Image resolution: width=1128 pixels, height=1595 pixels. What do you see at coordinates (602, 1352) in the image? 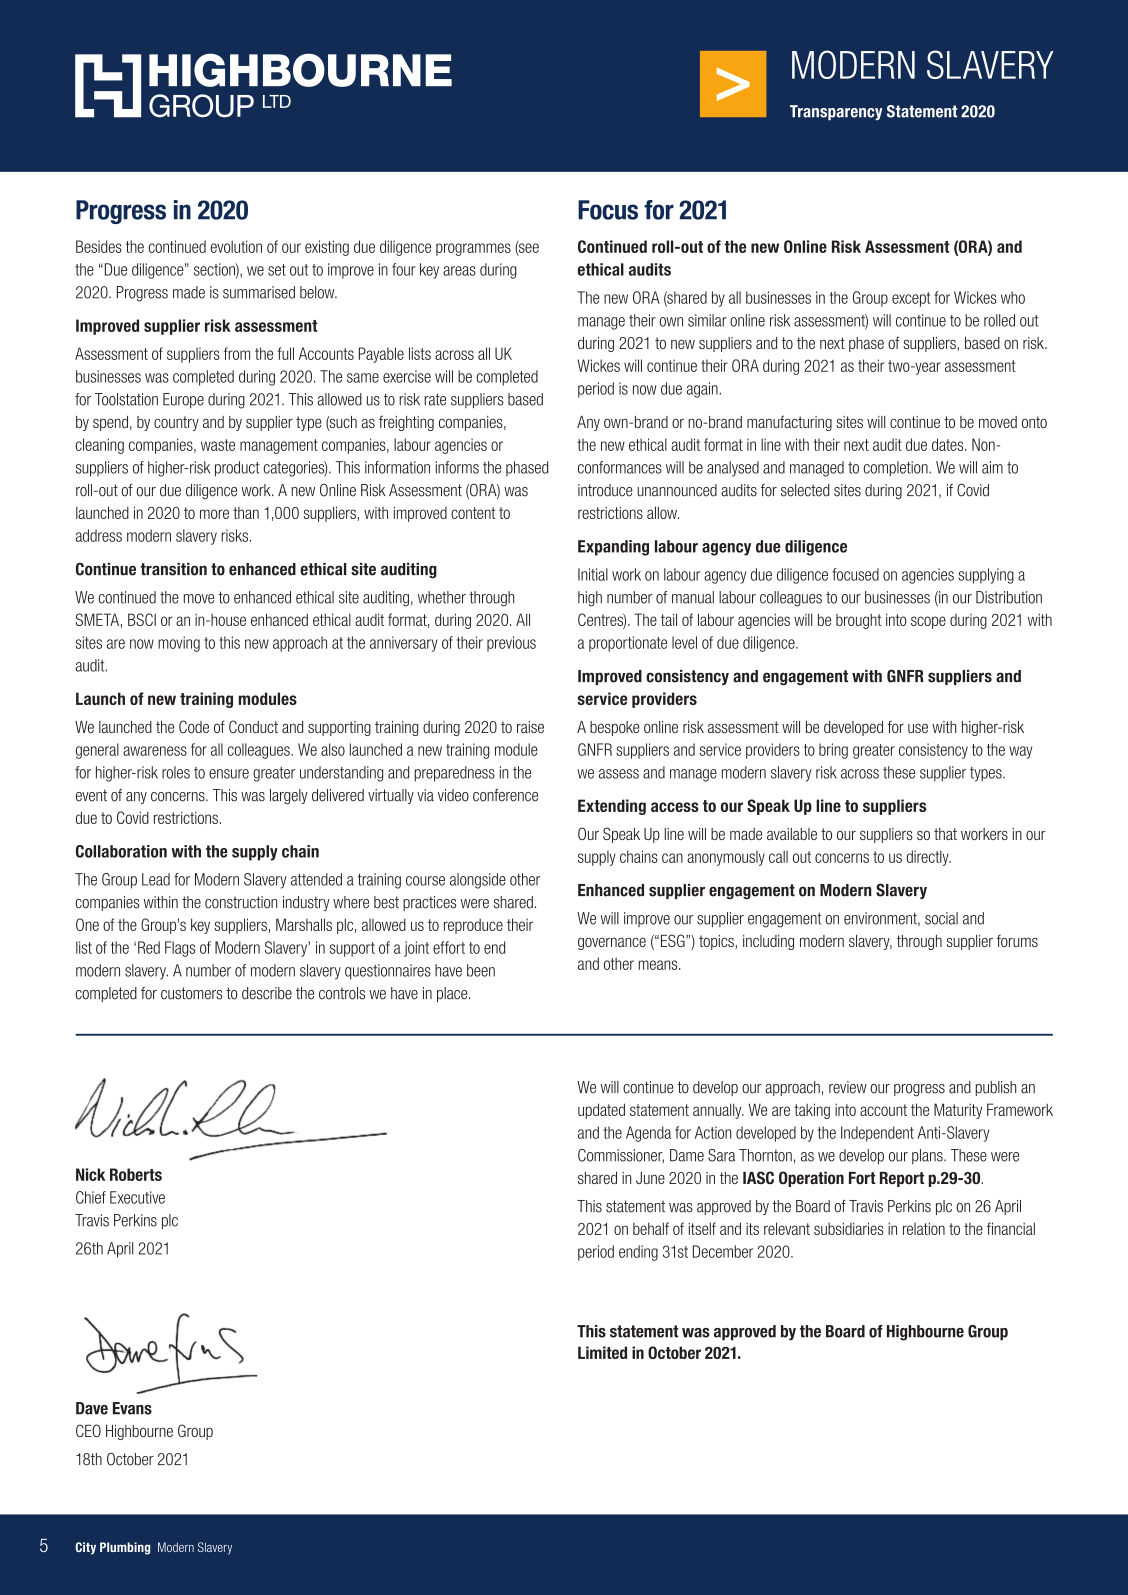
I see `Limited` at bounding box center [602, 1352].
